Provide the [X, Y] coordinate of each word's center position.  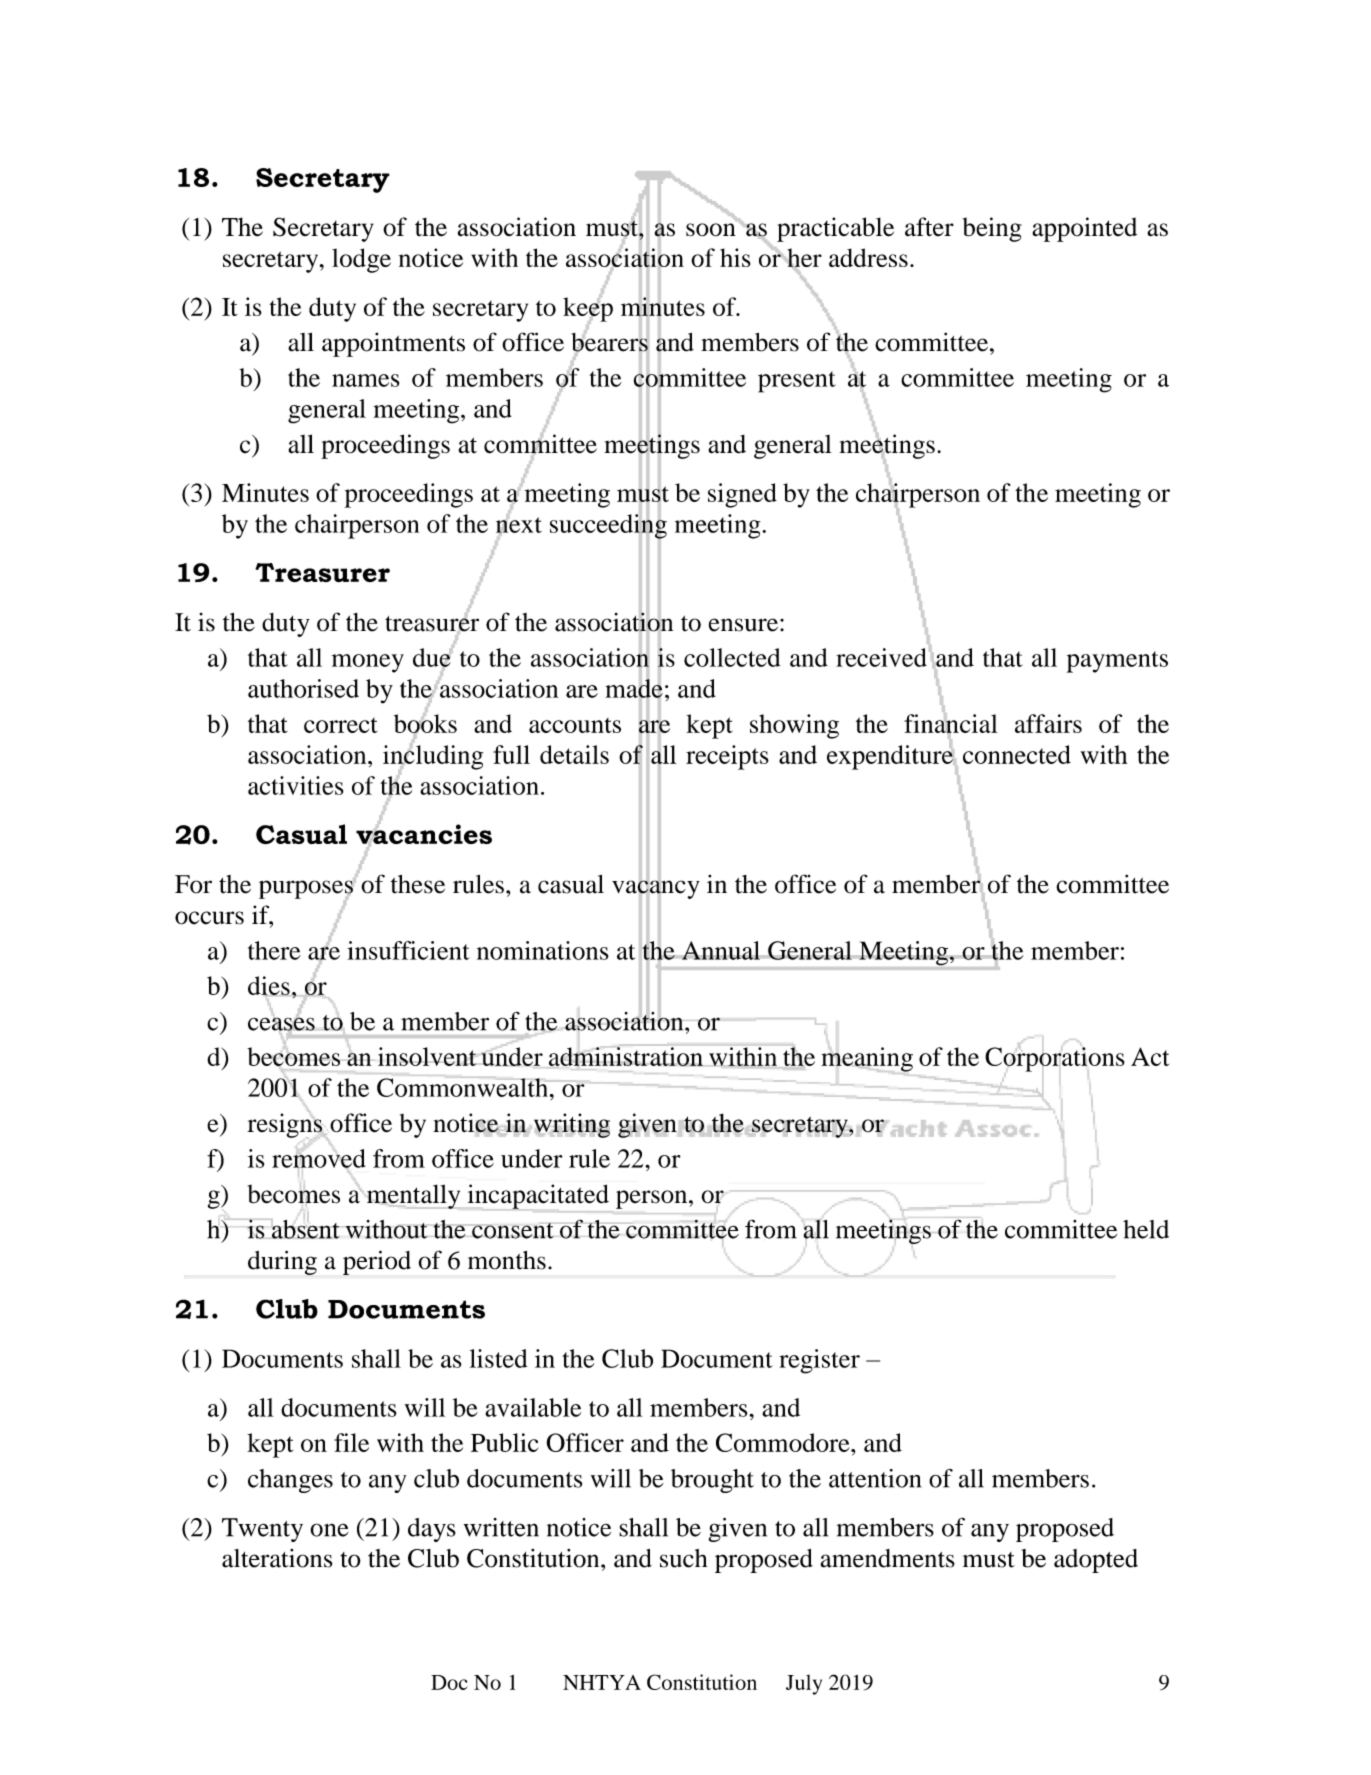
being [992, 229]
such [683, 1558]
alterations [277, 1558]
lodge [361, 260]
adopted [1096, 1561]
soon [711, 230]
